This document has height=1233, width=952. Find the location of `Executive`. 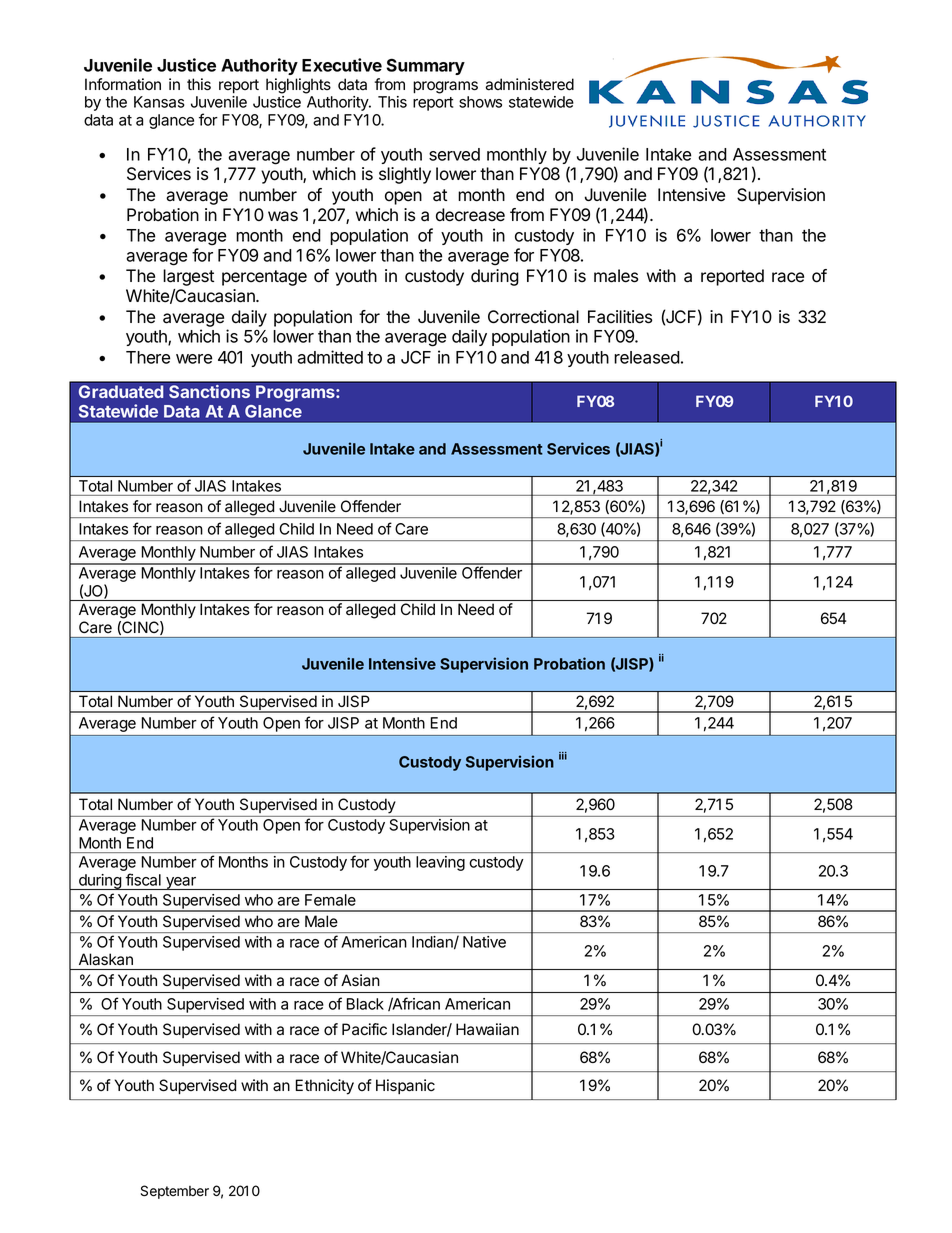

Executive is located at coordinates (342, 65).
